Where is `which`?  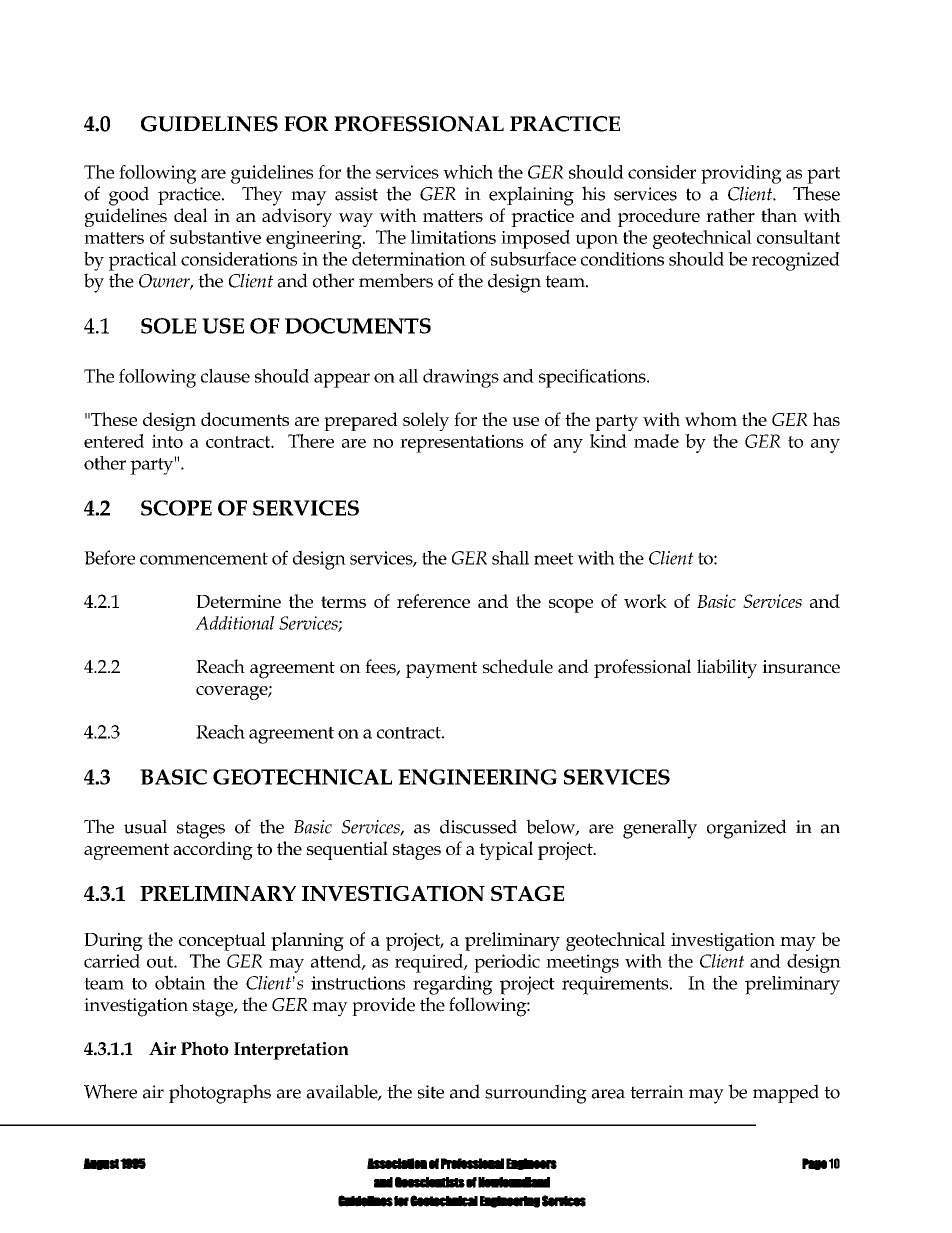
which is located at coordinates (468, 172).
